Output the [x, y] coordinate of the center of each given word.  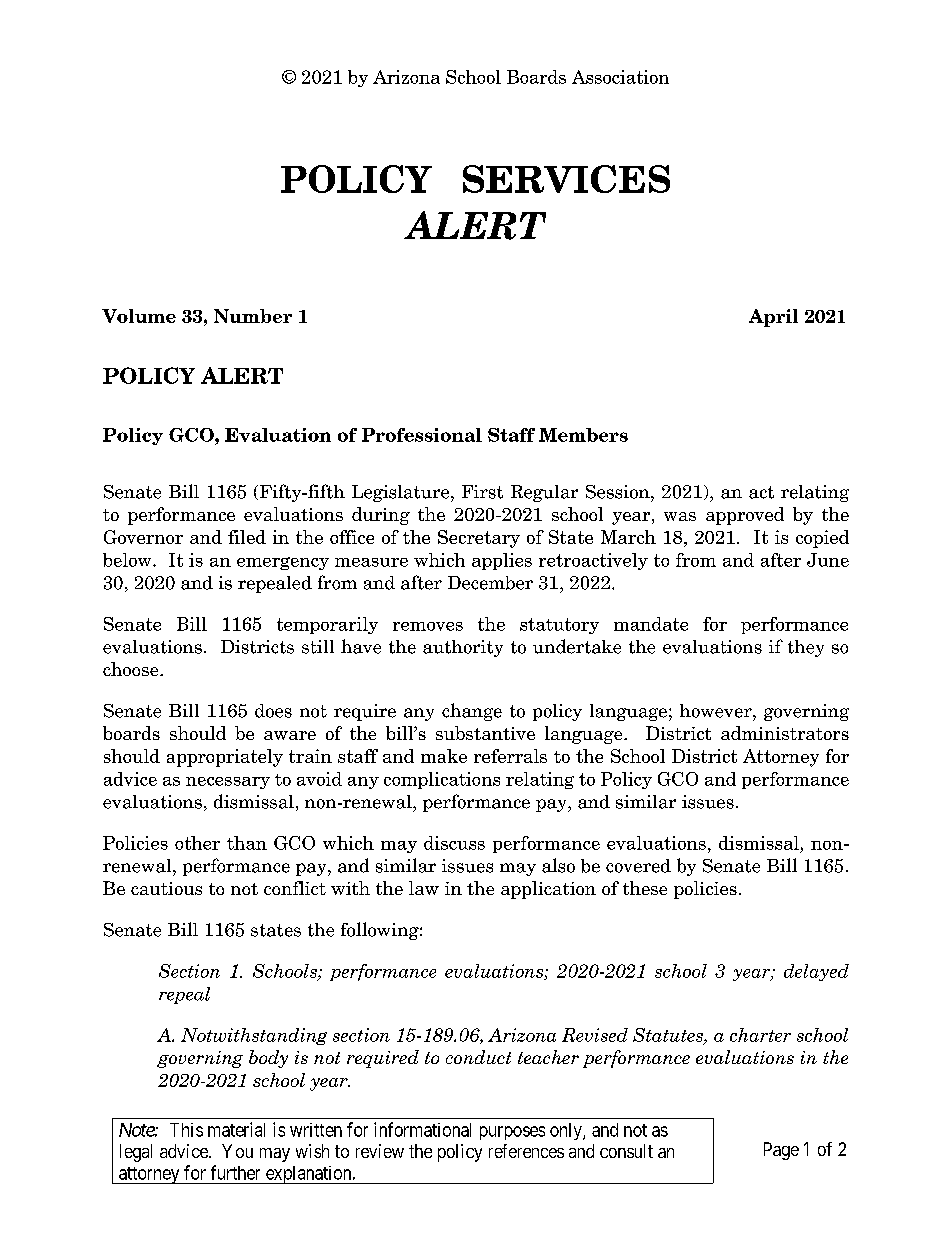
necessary [228, 783]
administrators [785, 733]
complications [442, 780]
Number [253, 316]
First [482, 492]
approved [745, 516]
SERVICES [566, 179]
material [236, 1129]
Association [620, 77]
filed [247, 537]
